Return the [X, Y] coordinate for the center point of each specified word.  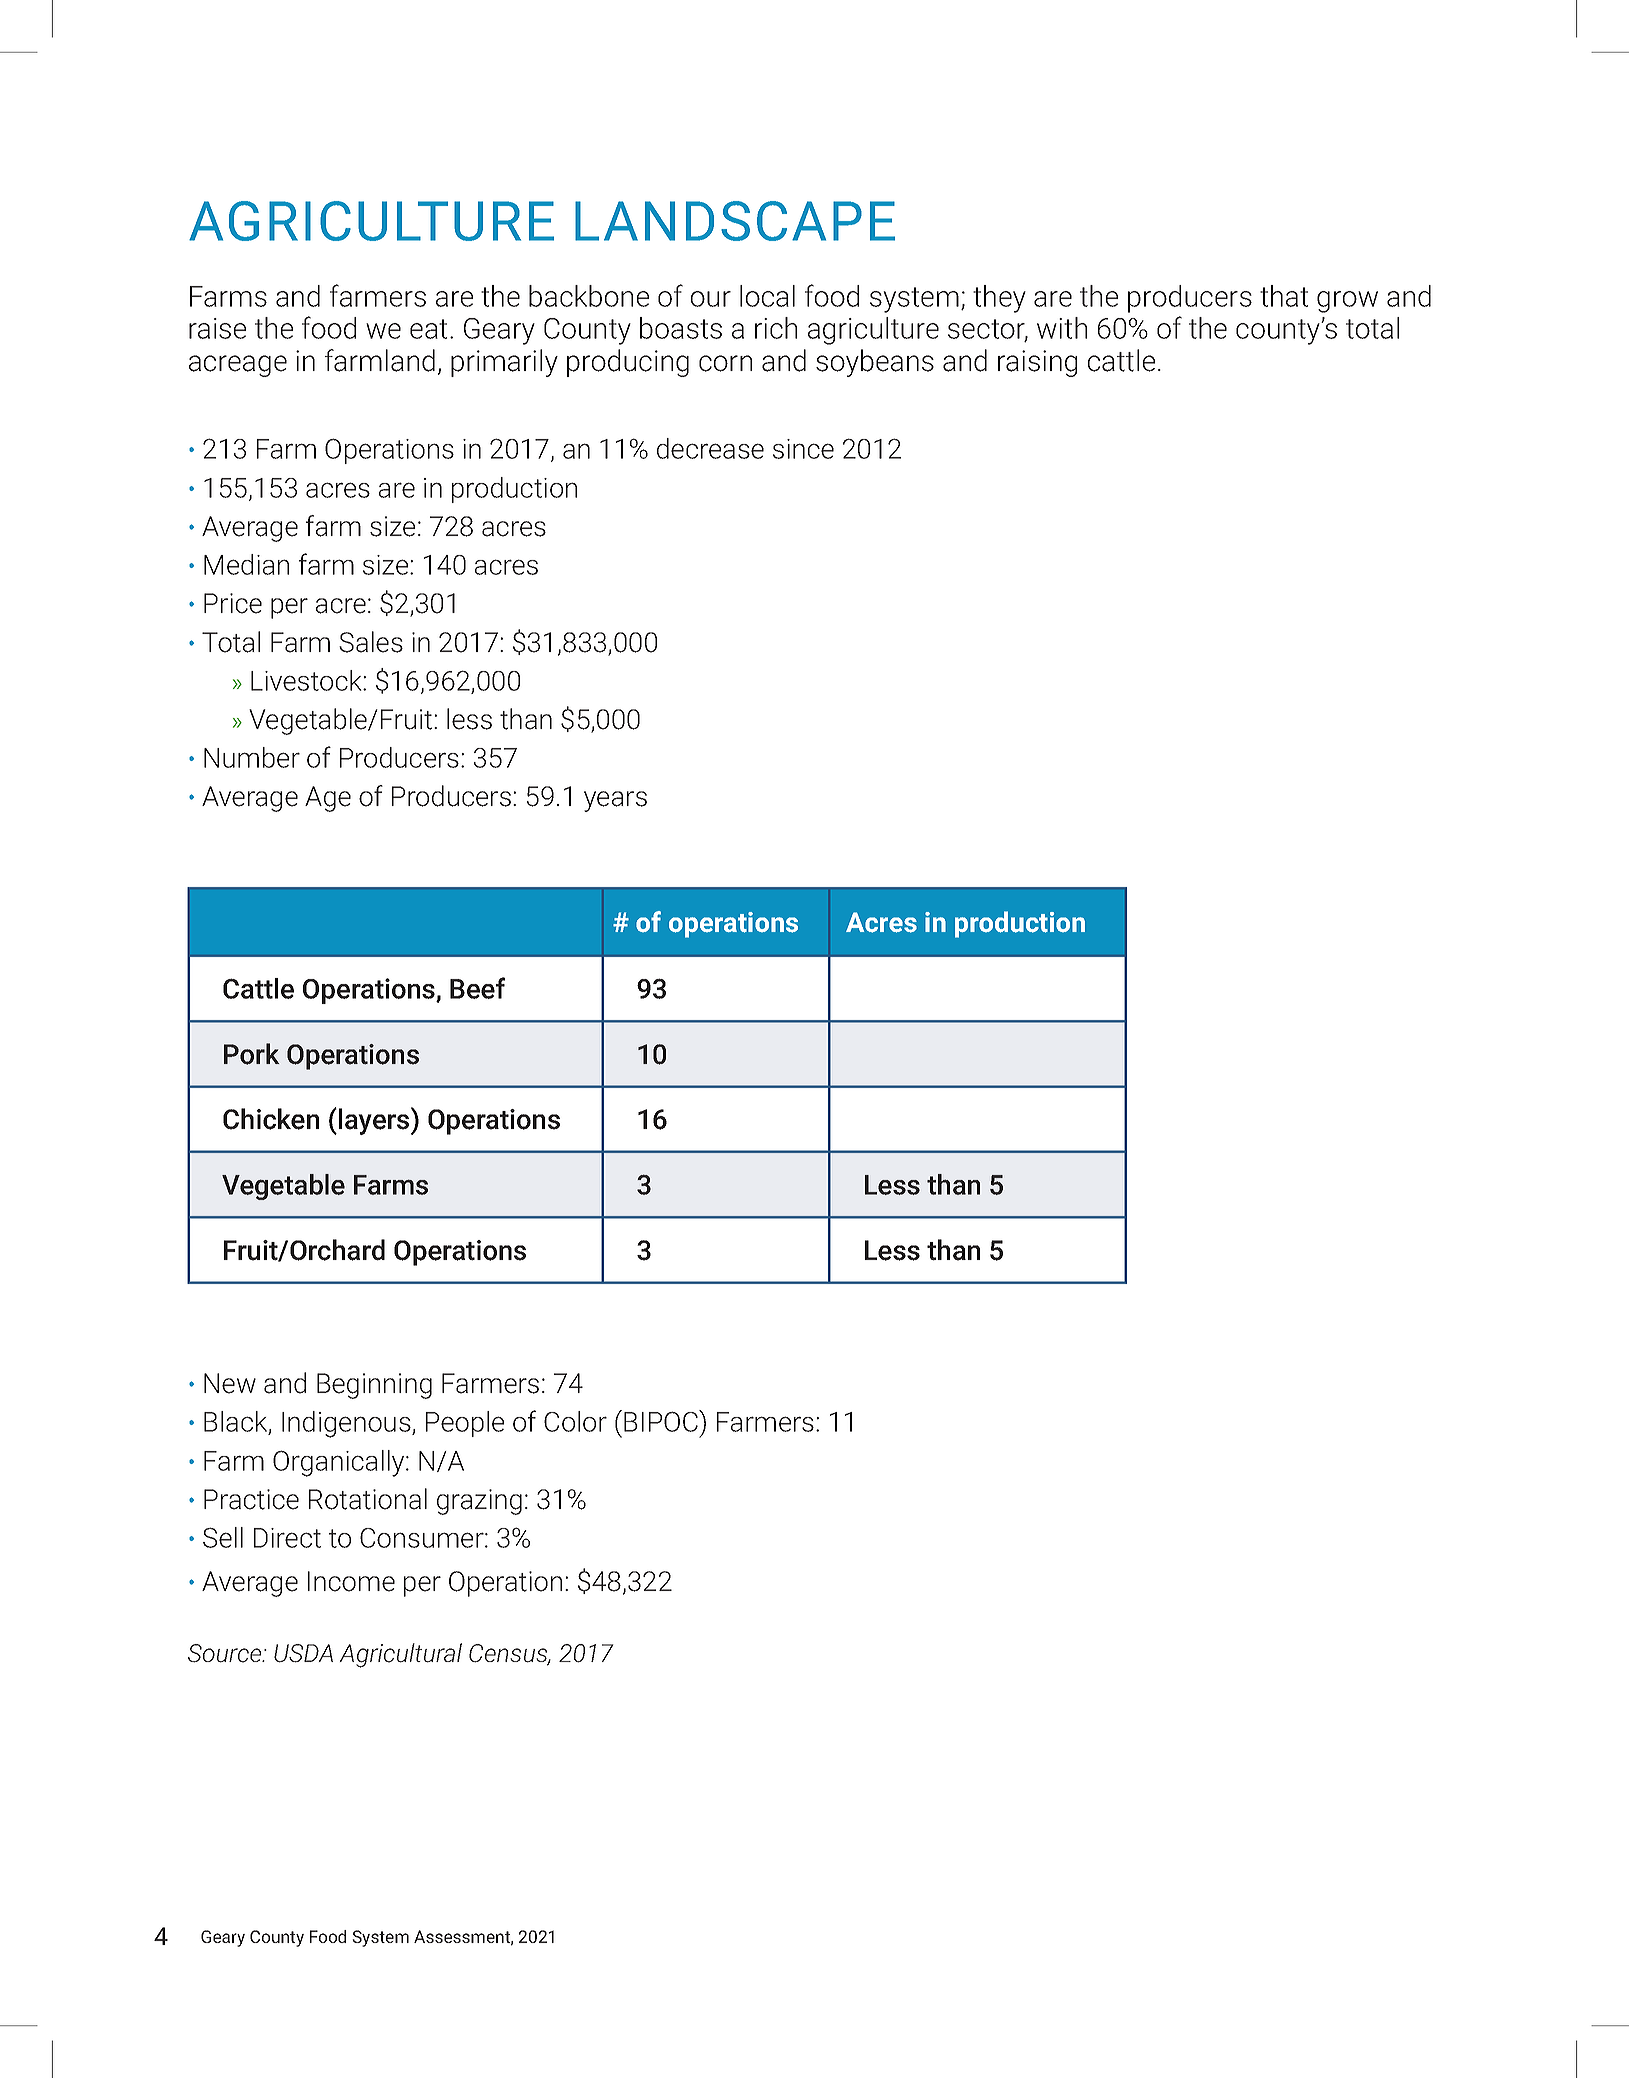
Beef [477, 988]
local [767, 296]
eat [428, 329]
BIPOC [662, 1421]
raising [1037, 363]
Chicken [271, 1119]
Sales [371, 642]
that [1284, 296]
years [615, 801]
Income [351, 1581]
